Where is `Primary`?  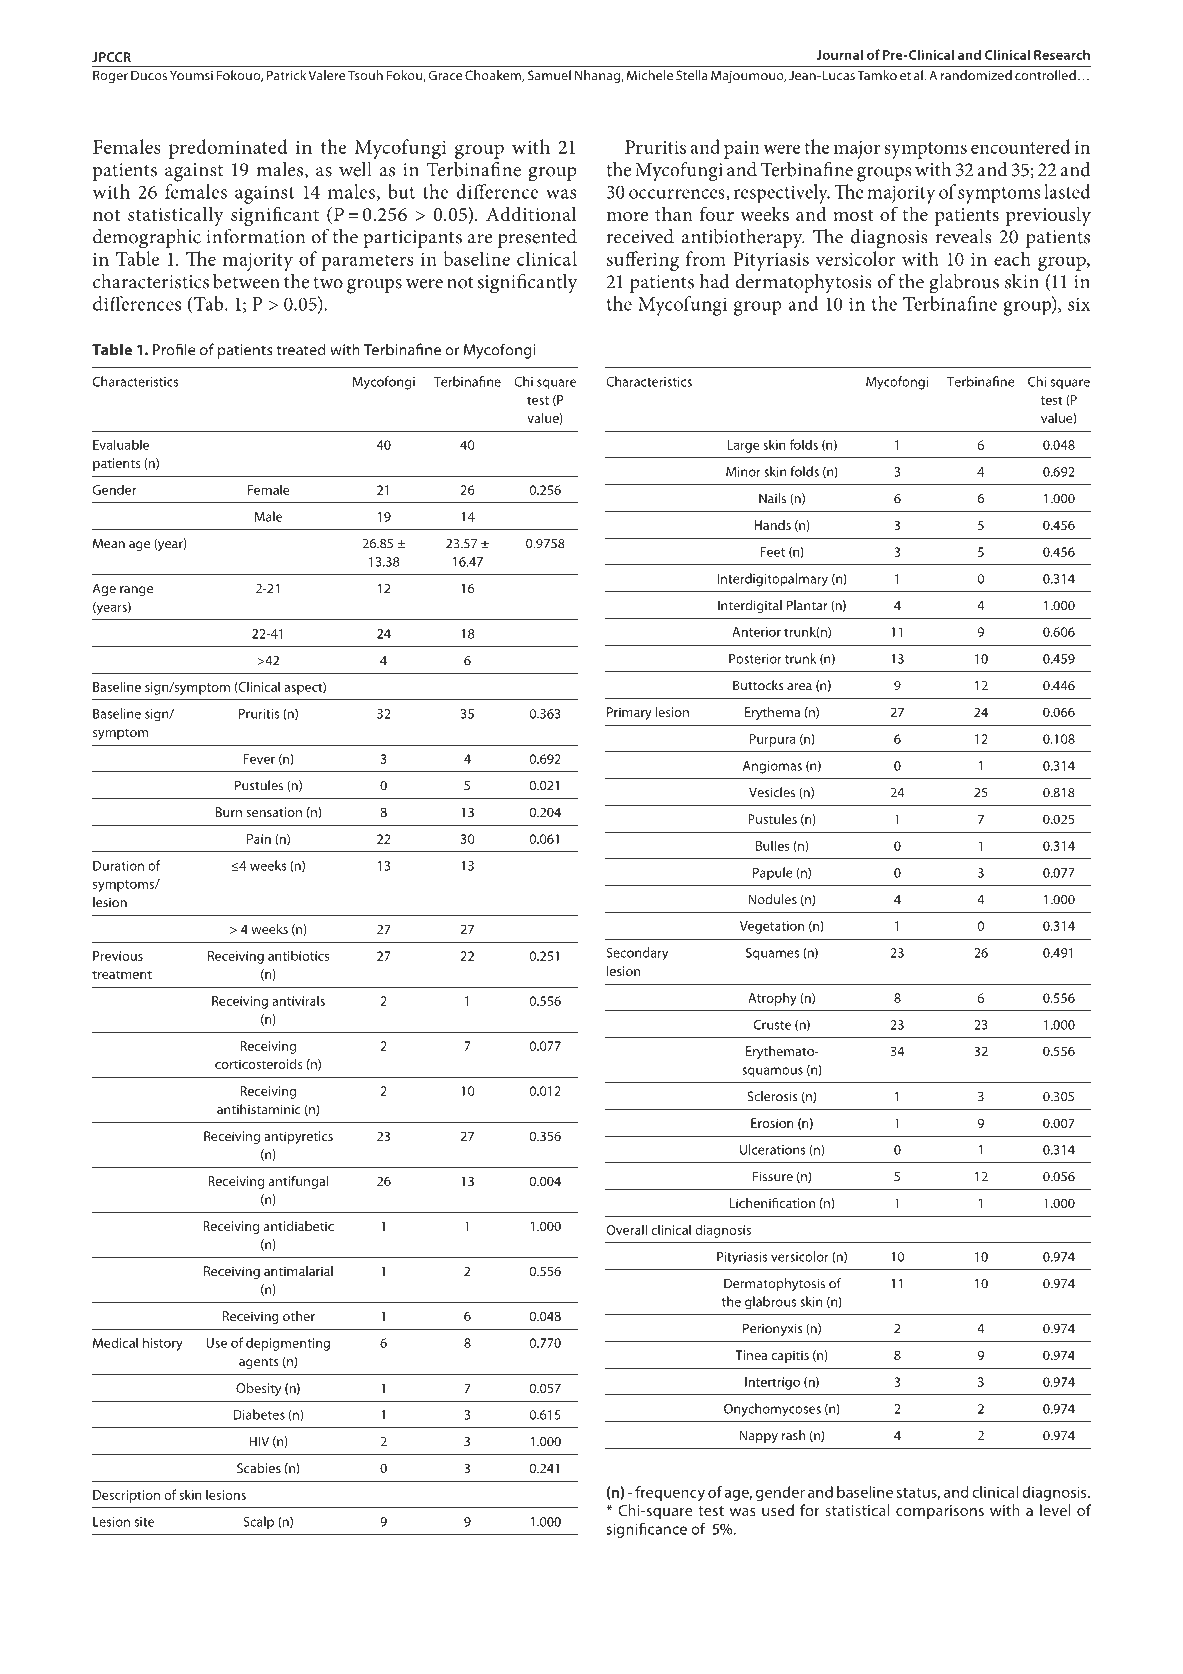 Primary is located at coordinates (629, 713).
